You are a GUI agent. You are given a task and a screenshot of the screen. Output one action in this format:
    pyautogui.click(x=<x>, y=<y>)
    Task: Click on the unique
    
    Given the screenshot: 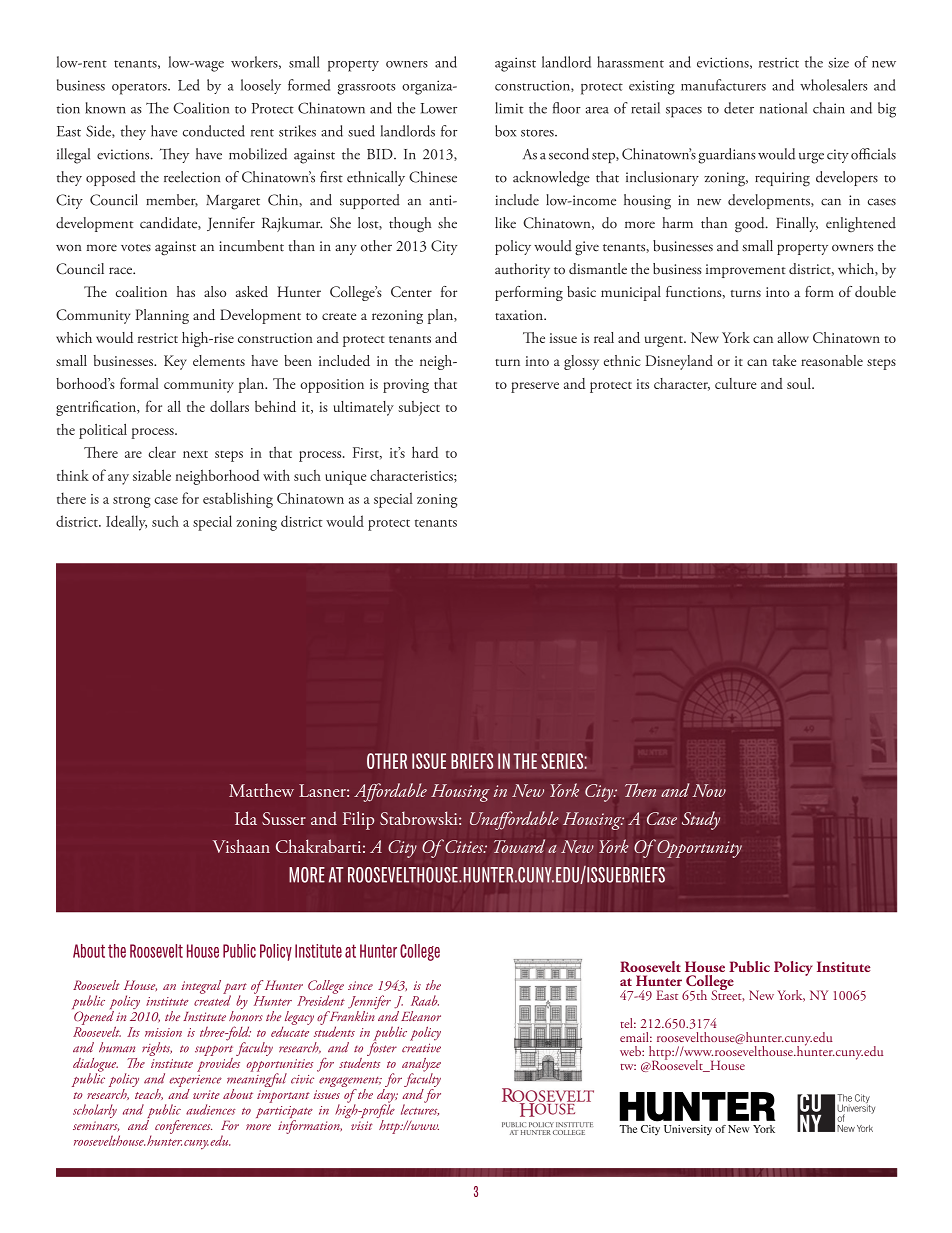 What is the action you would take?
    pyautogui.click(x=345, y=478)
